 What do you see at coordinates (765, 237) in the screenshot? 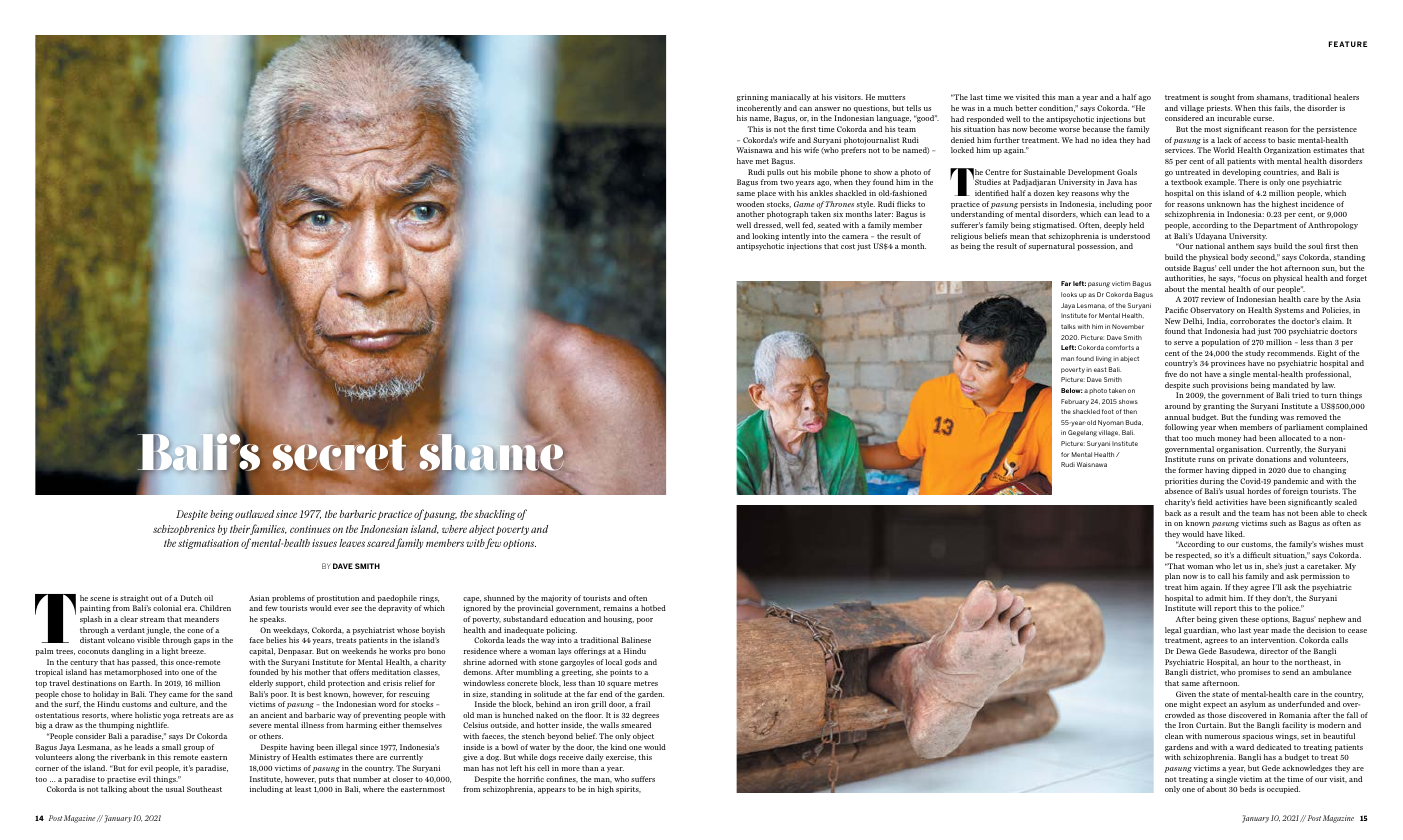
I see `looking` at bounding box center [765, 237].
